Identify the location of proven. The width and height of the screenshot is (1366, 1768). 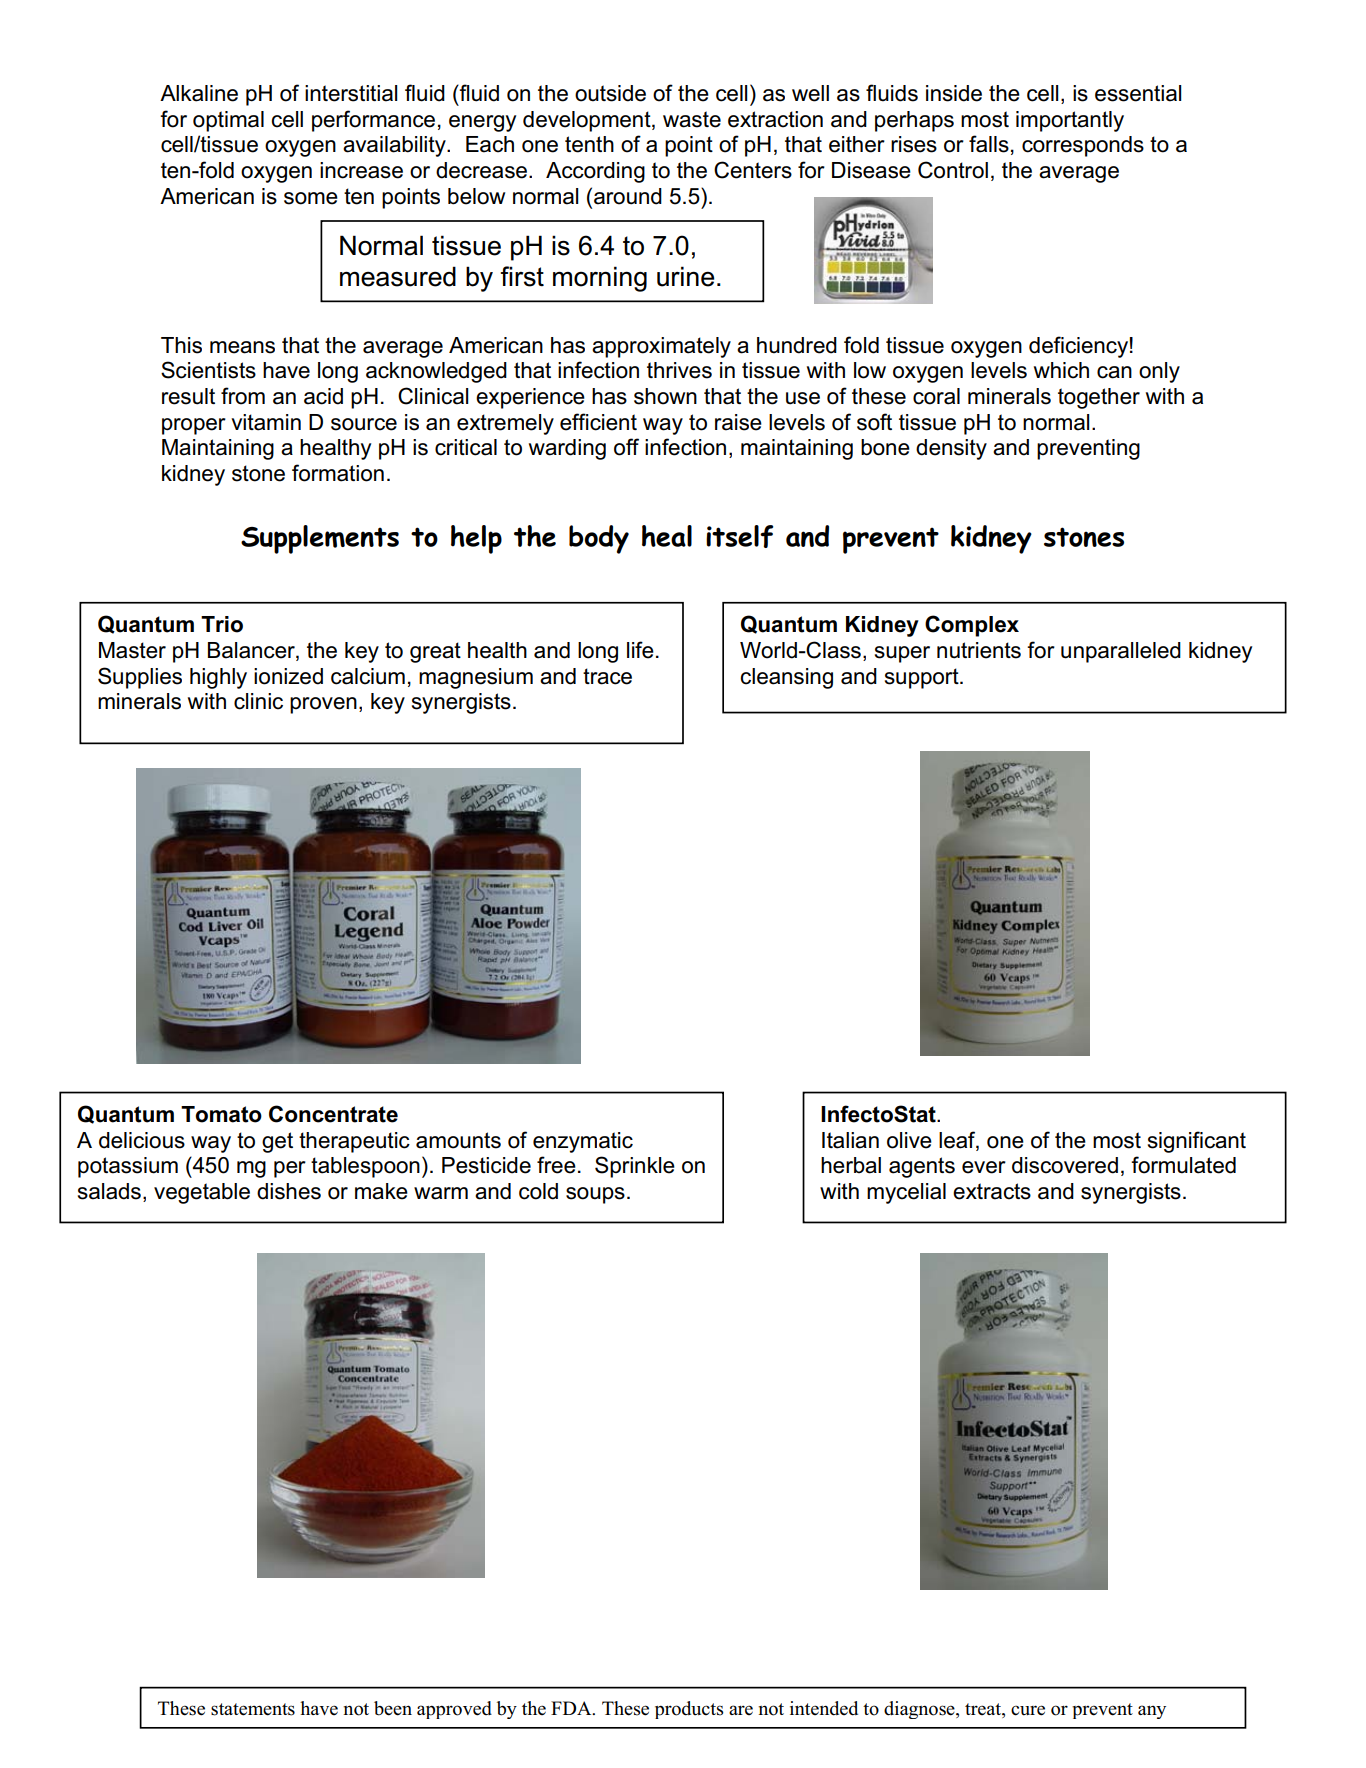
(323, 705).
